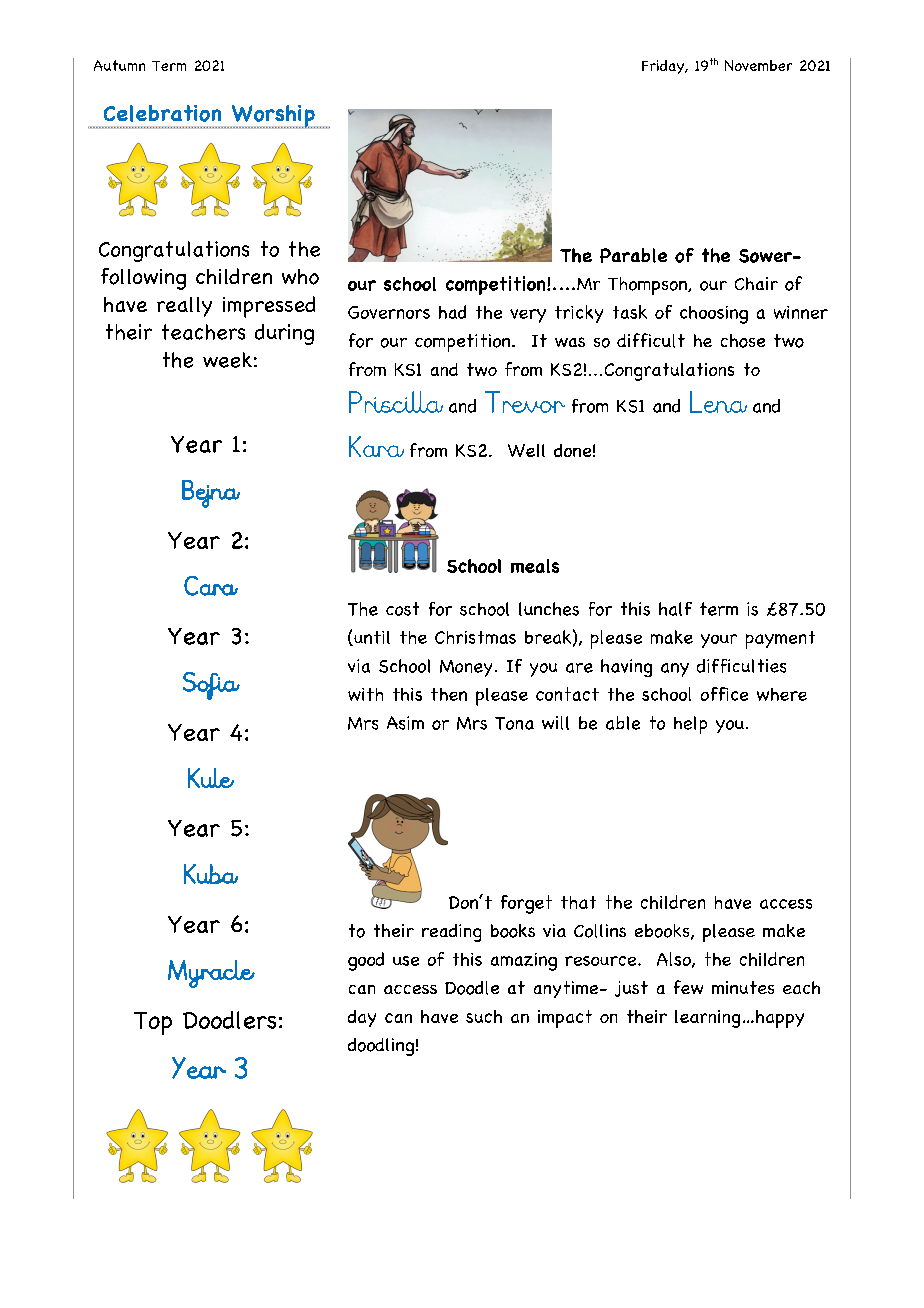 The image size is (924, 1308). I want to click on Top, so click(153, 1023).
